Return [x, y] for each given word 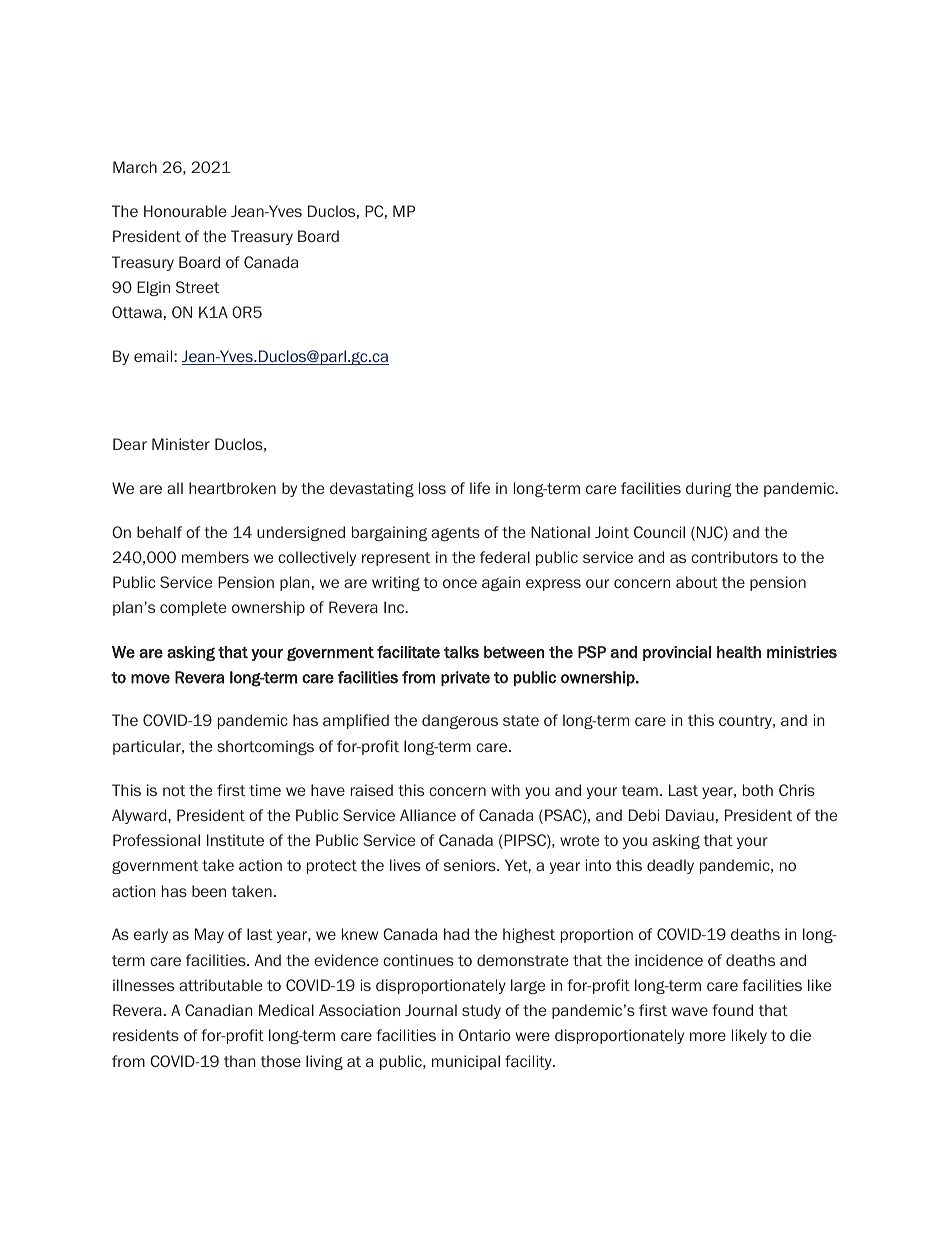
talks [461, 652]
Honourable [185, 211]
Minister [181, 444]
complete [193, 608]
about [697, 582]
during [709, 489]
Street [197, 287]
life [480, 488]
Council [659, 532]
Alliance [428, 815]
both [758, 790]
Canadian [219, 1010]
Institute [235, 840]
